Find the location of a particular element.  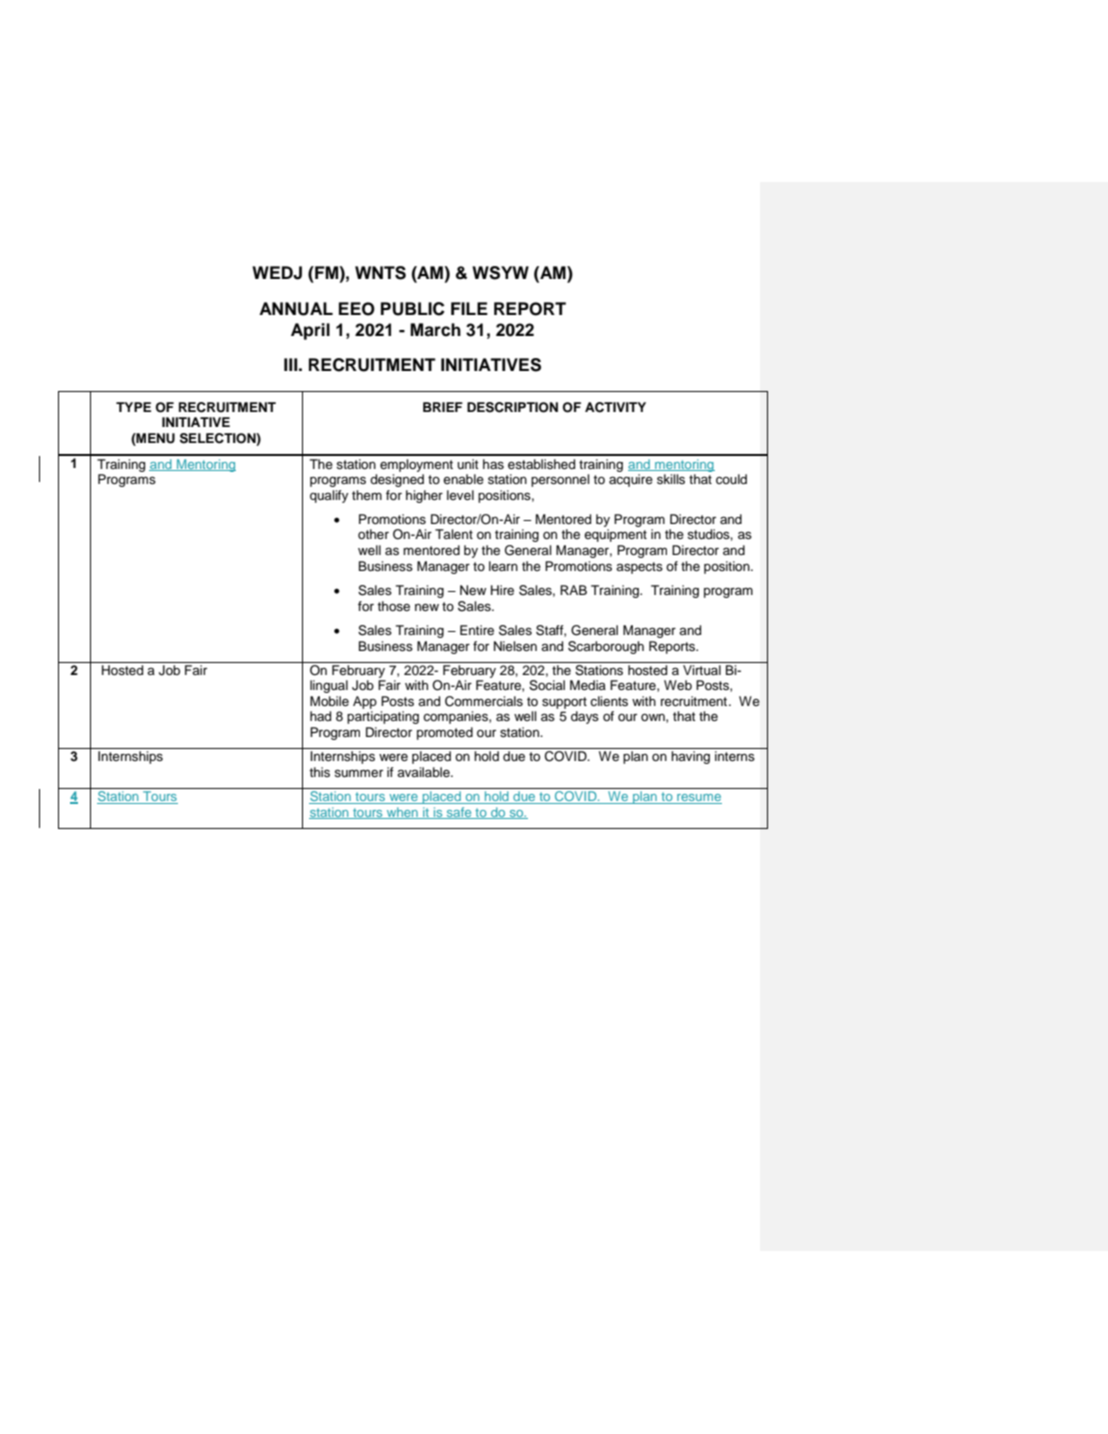

TYPE is located at coordinates (133, 407).
